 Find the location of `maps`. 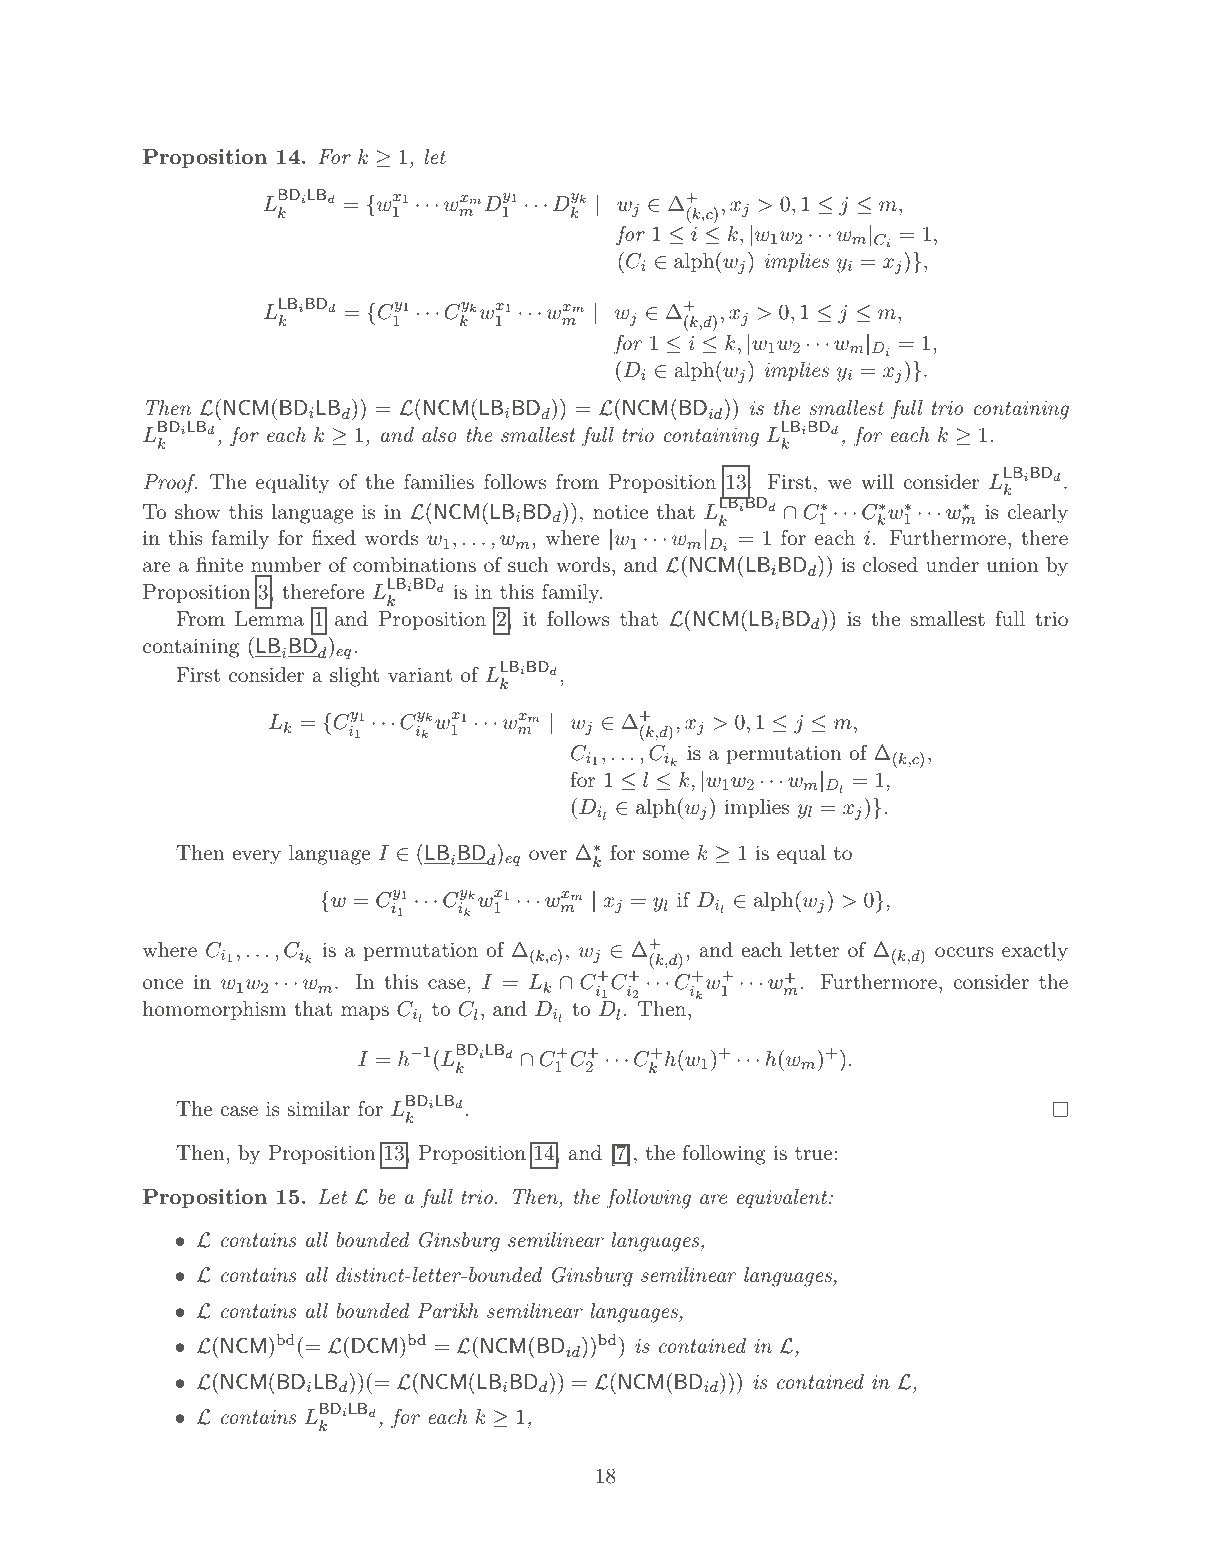

maps is located at coordinates (365, 1013).
